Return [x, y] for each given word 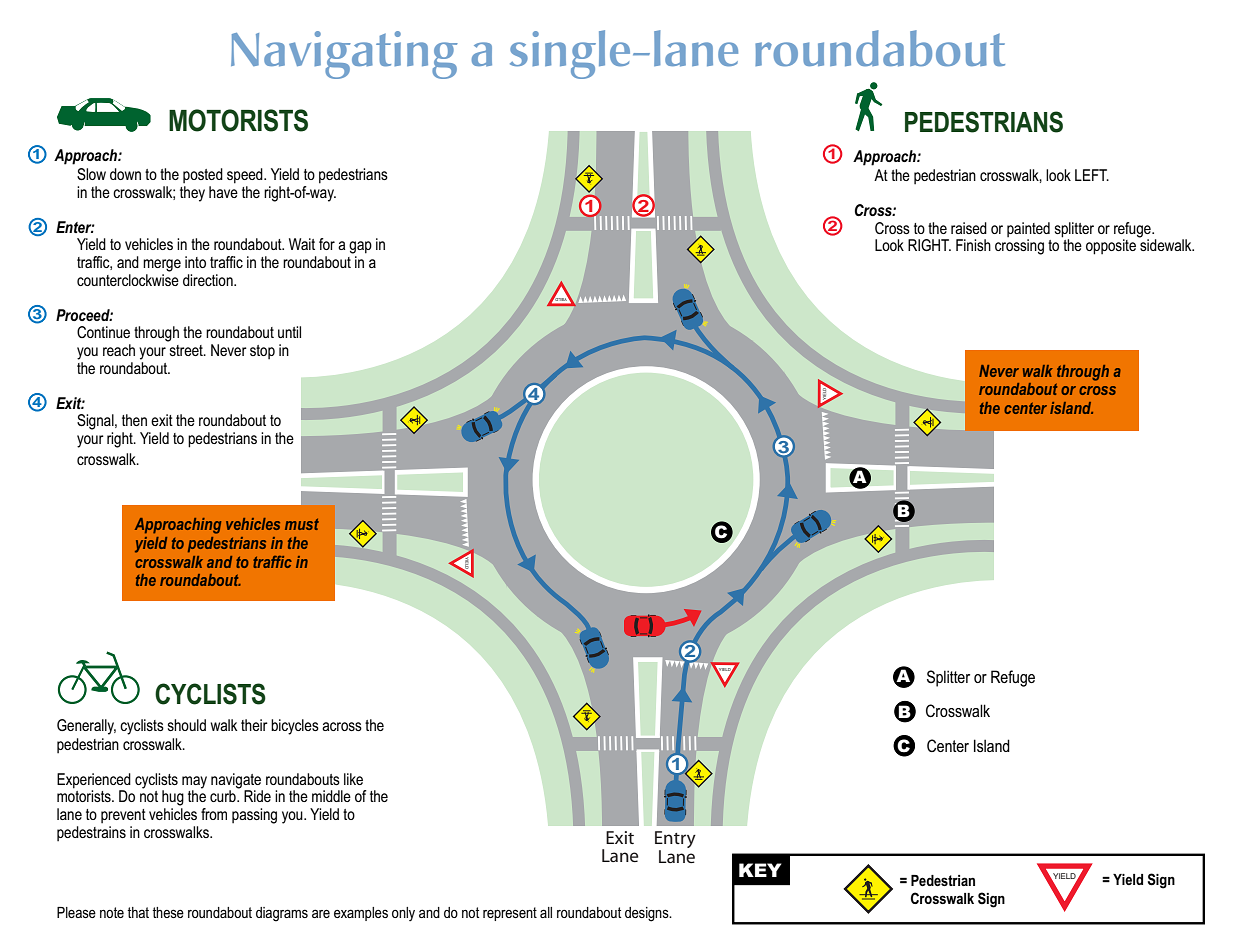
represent [510, 914]
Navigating [344, 55]
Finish [973, 245]
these [168, 912]
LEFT [1092, 175]
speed [246, 176]
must [302, 524]
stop [262, 352]
